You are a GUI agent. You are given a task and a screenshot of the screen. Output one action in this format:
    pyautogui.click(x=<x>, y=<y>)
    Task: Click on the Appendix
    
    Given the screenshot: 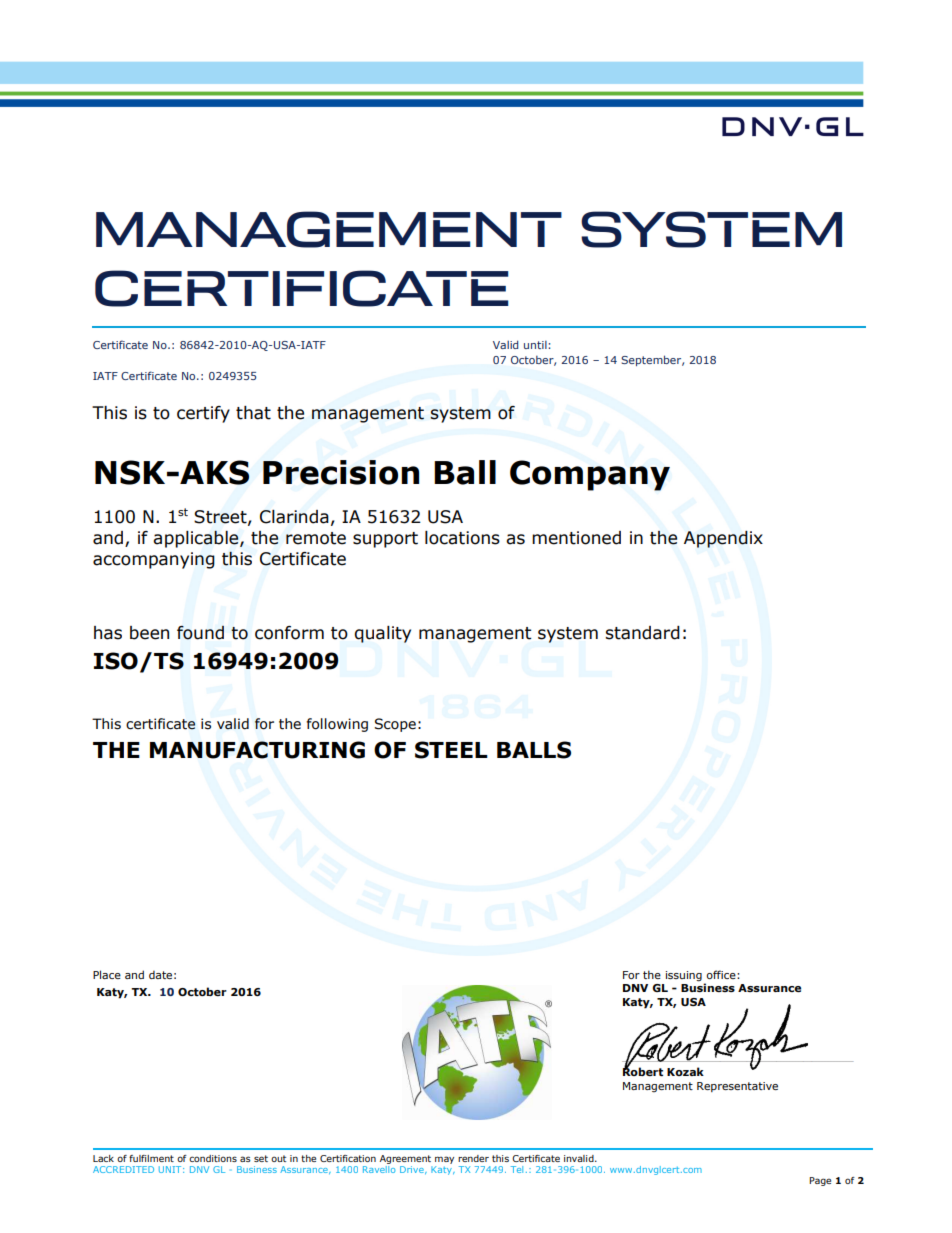 What is the action you would take?
    pyautogui.click(x=723, y=539)
